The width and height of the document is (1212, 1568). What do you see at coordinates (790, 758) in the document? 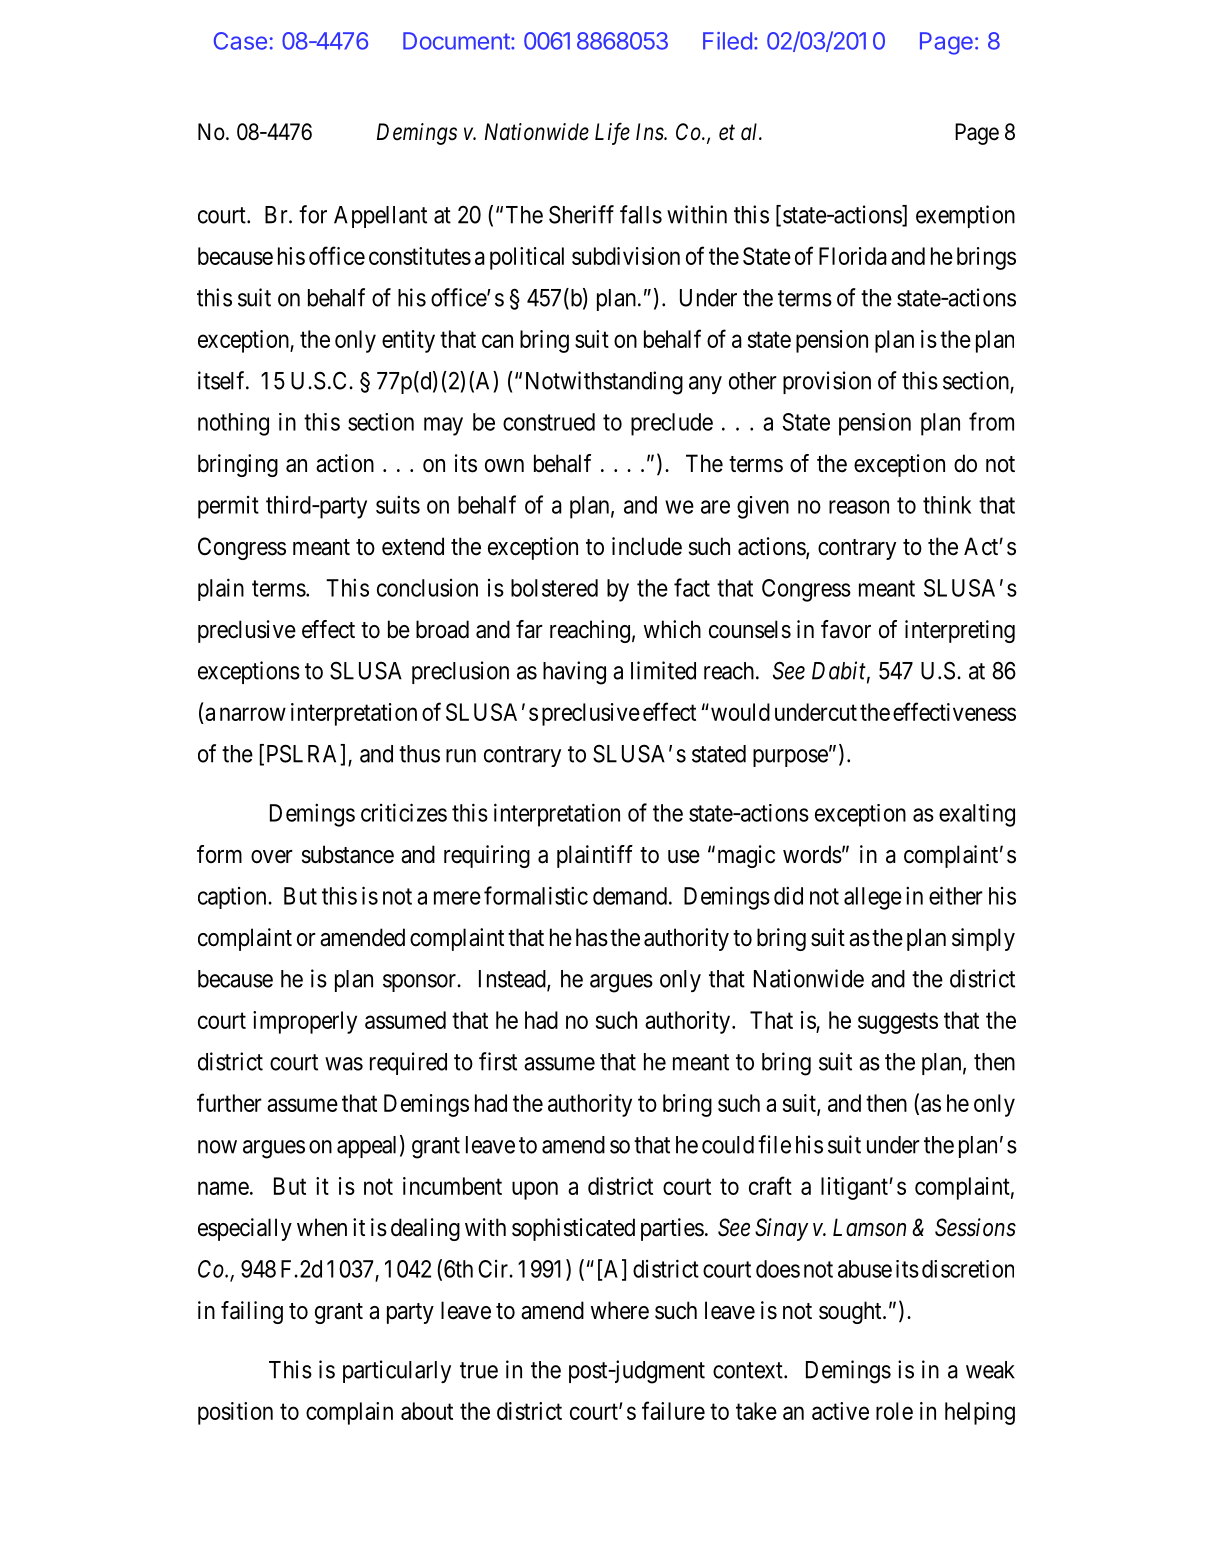
I see `purpose` at bounding box center [790, 758].
